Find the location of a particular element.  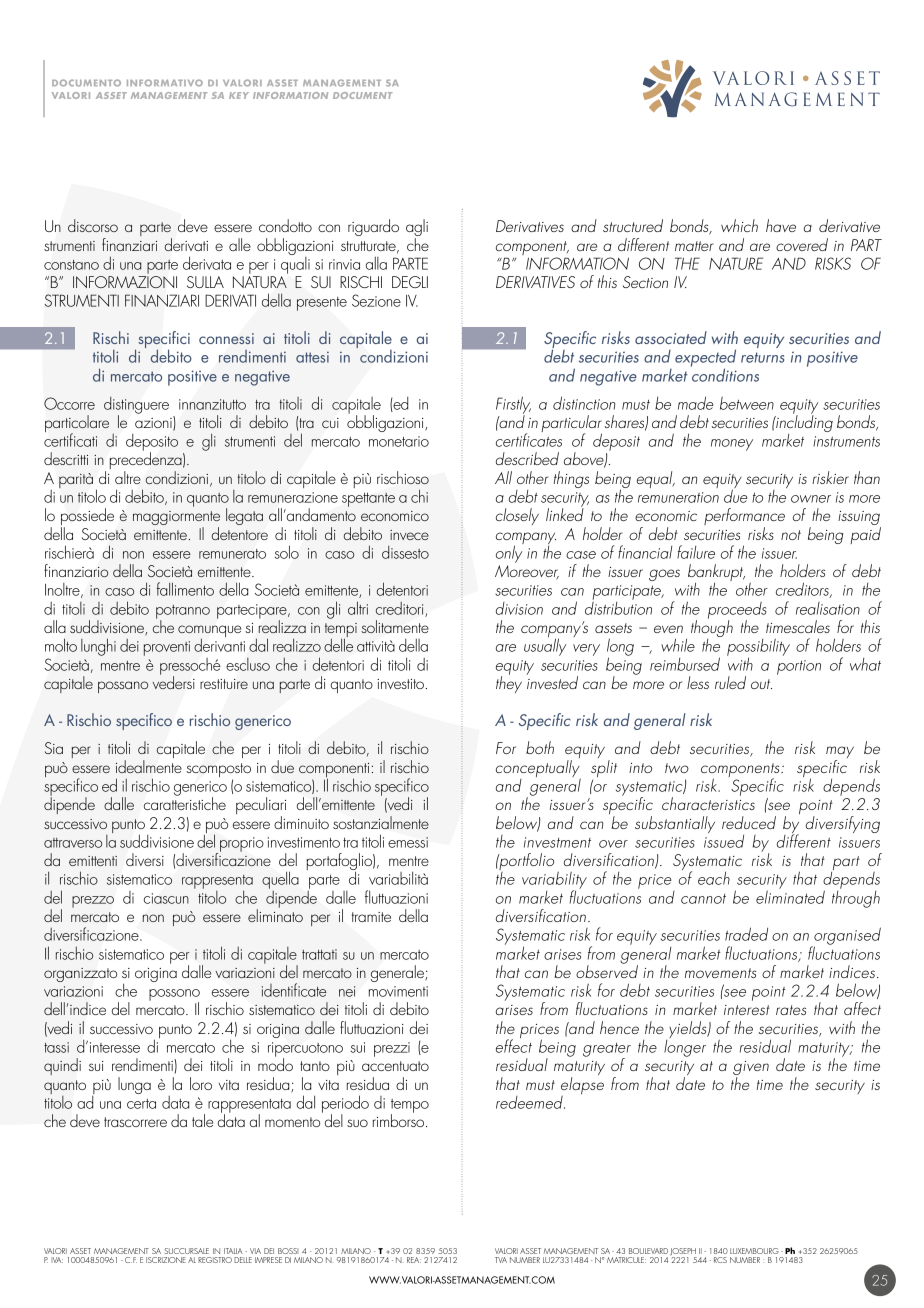

have is located at coordinates (781, 225).
